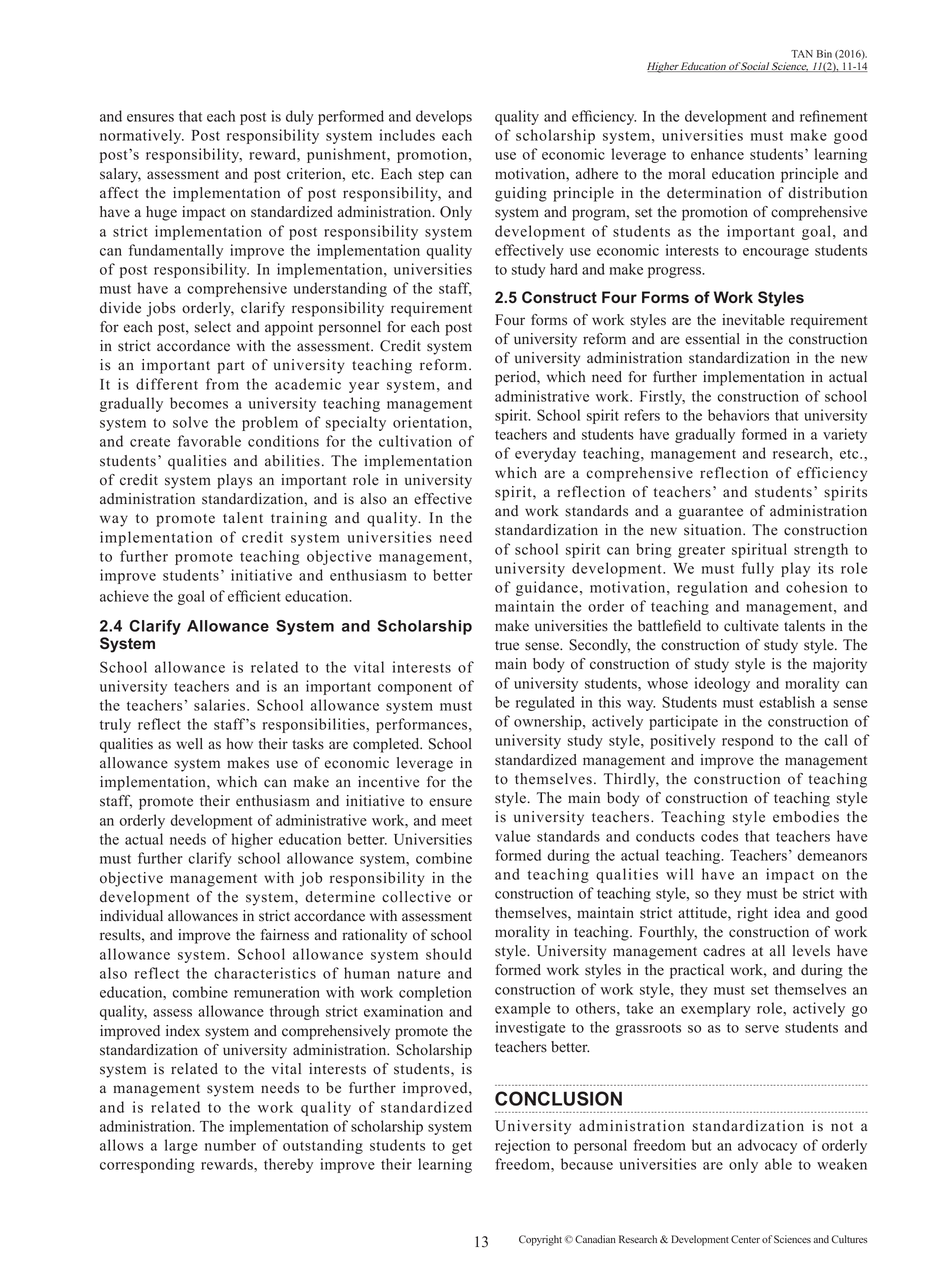  Describe the element at coordinates (462, 1147) in the page. I see `get` at that location.
